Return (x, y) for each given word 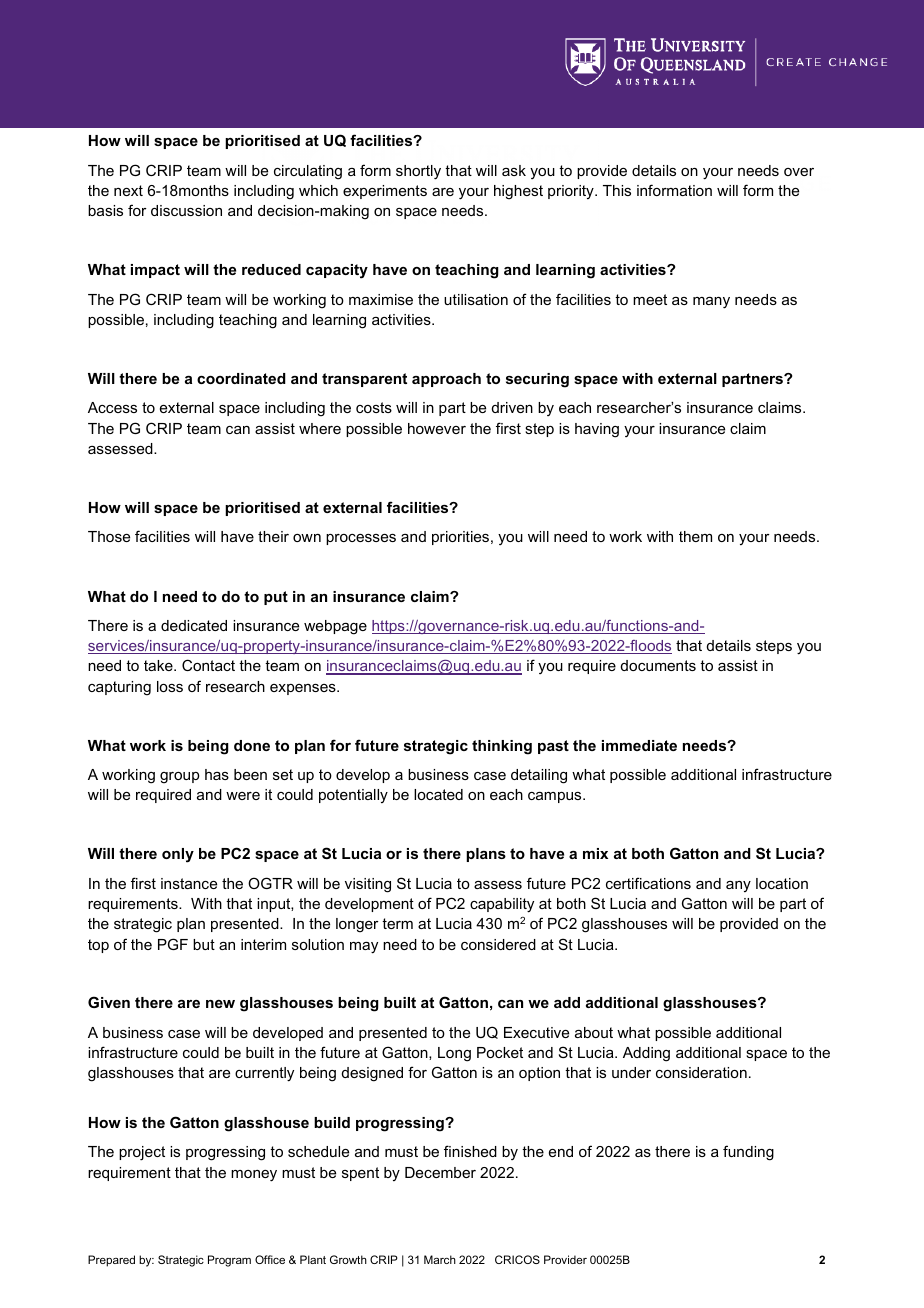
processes (361, 539)
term (397, 923)
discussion (186, 210)
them (695, 536)
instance (189, 883)
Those (109, 536)
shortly (418, 172)
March (440, 1259)
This (617, 190)
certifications (648, 883)
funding (748, 1153)
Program (229, 1261)
